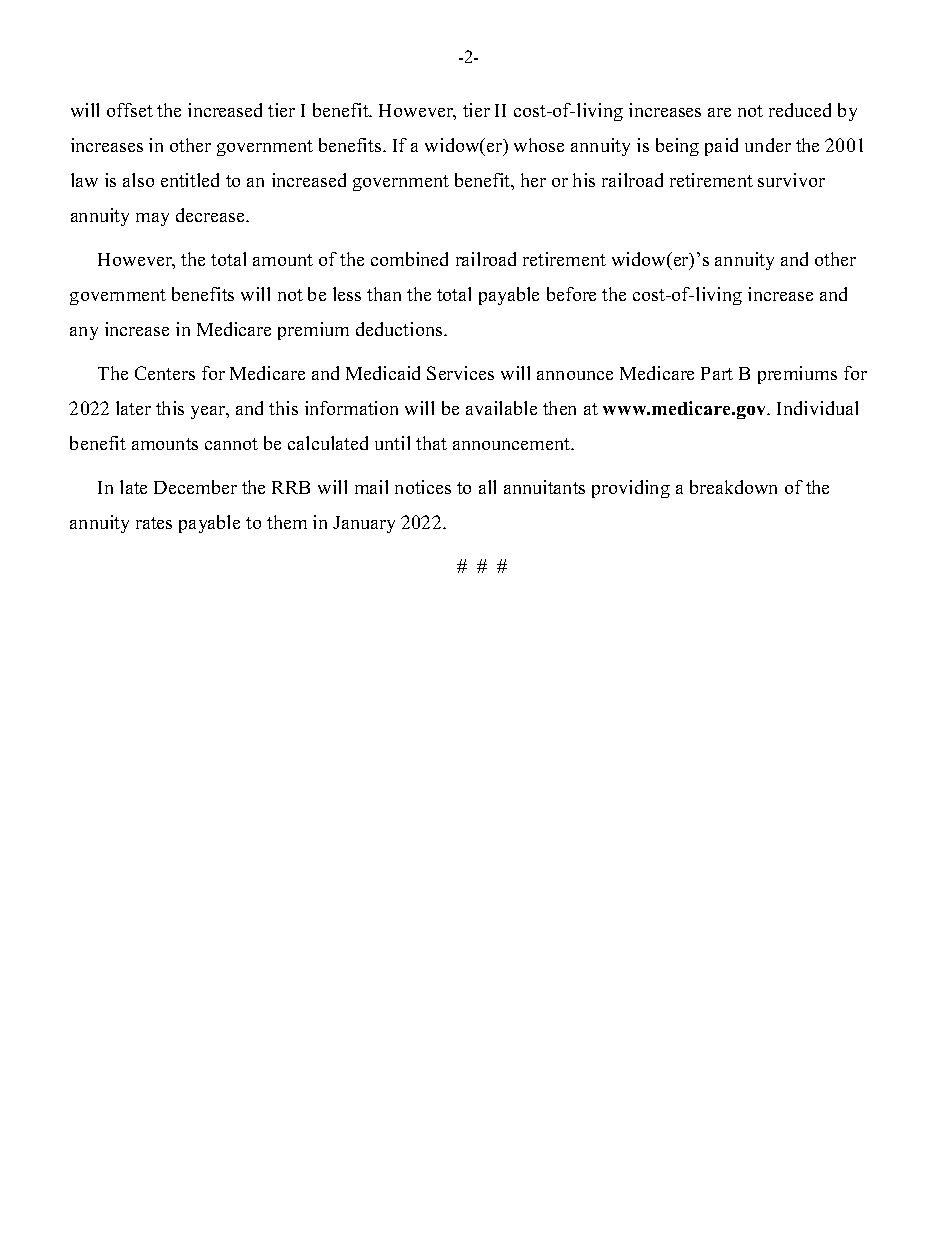 The height and width of the image is (1233, 952). What do you see at coordinates (460, 373) in the image?
I see `Services` at bounding box center [460, 373].
